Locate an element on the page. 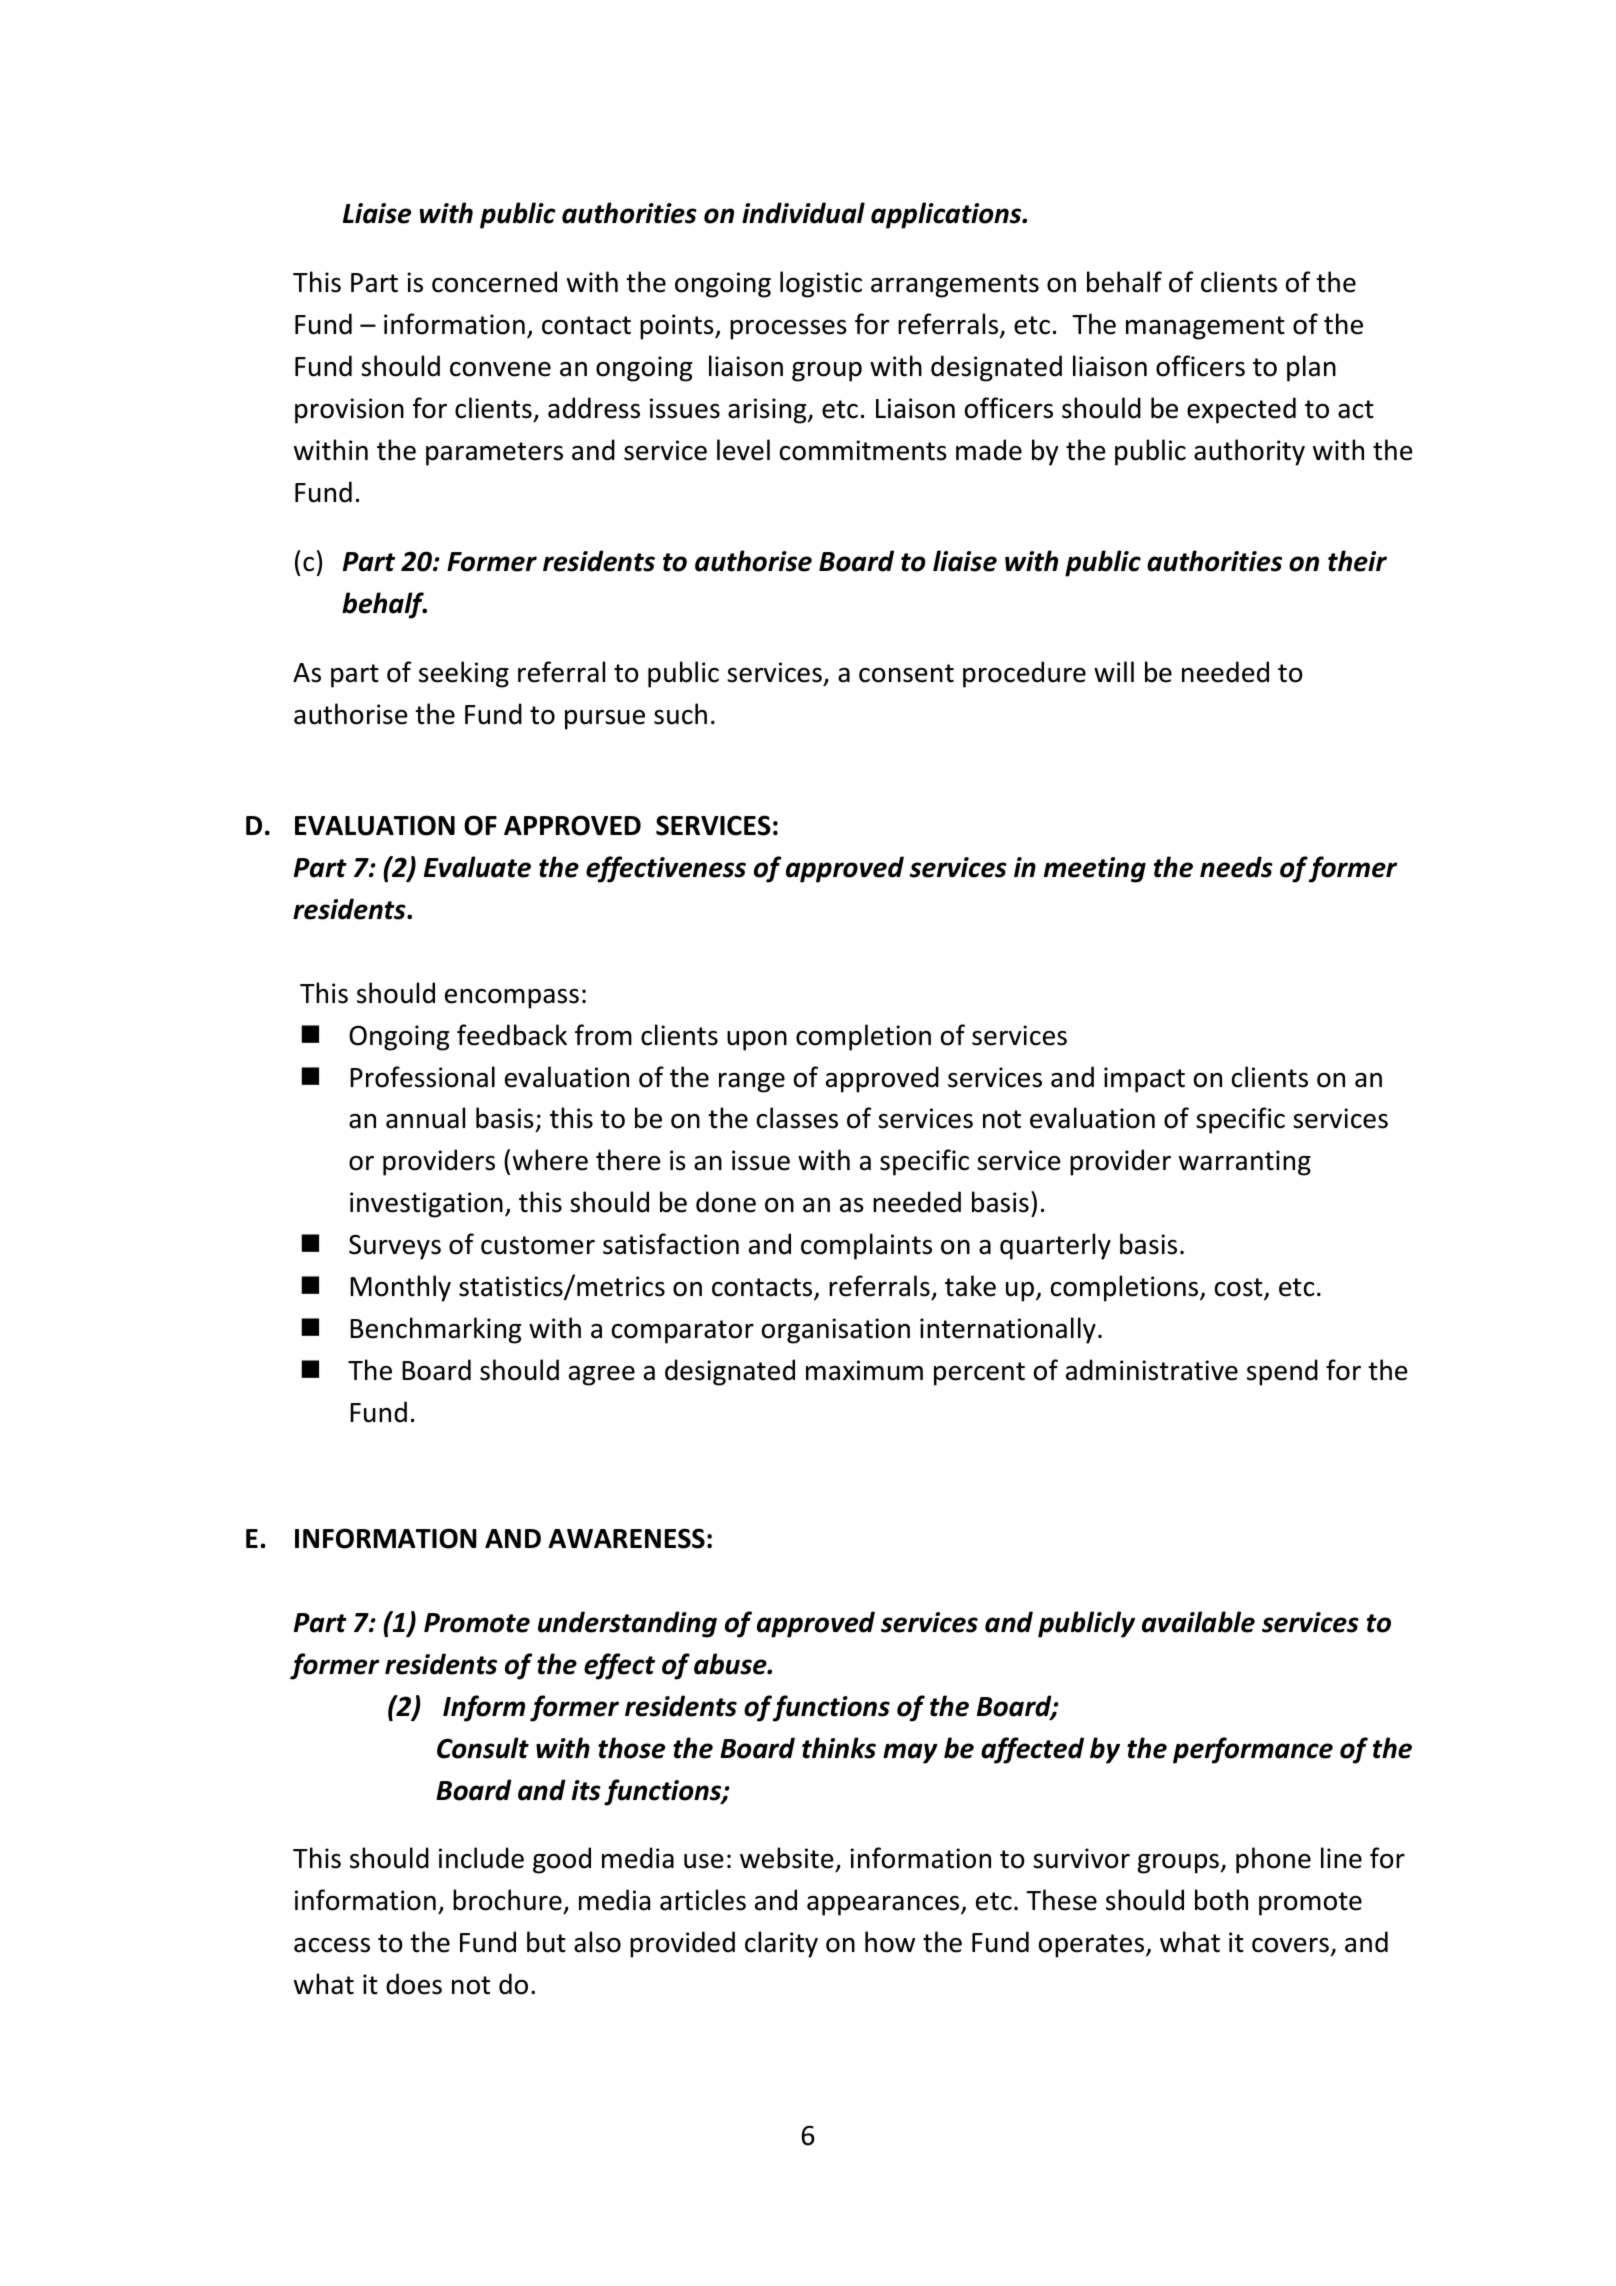  annual is located at coordinates (425, 1118).
